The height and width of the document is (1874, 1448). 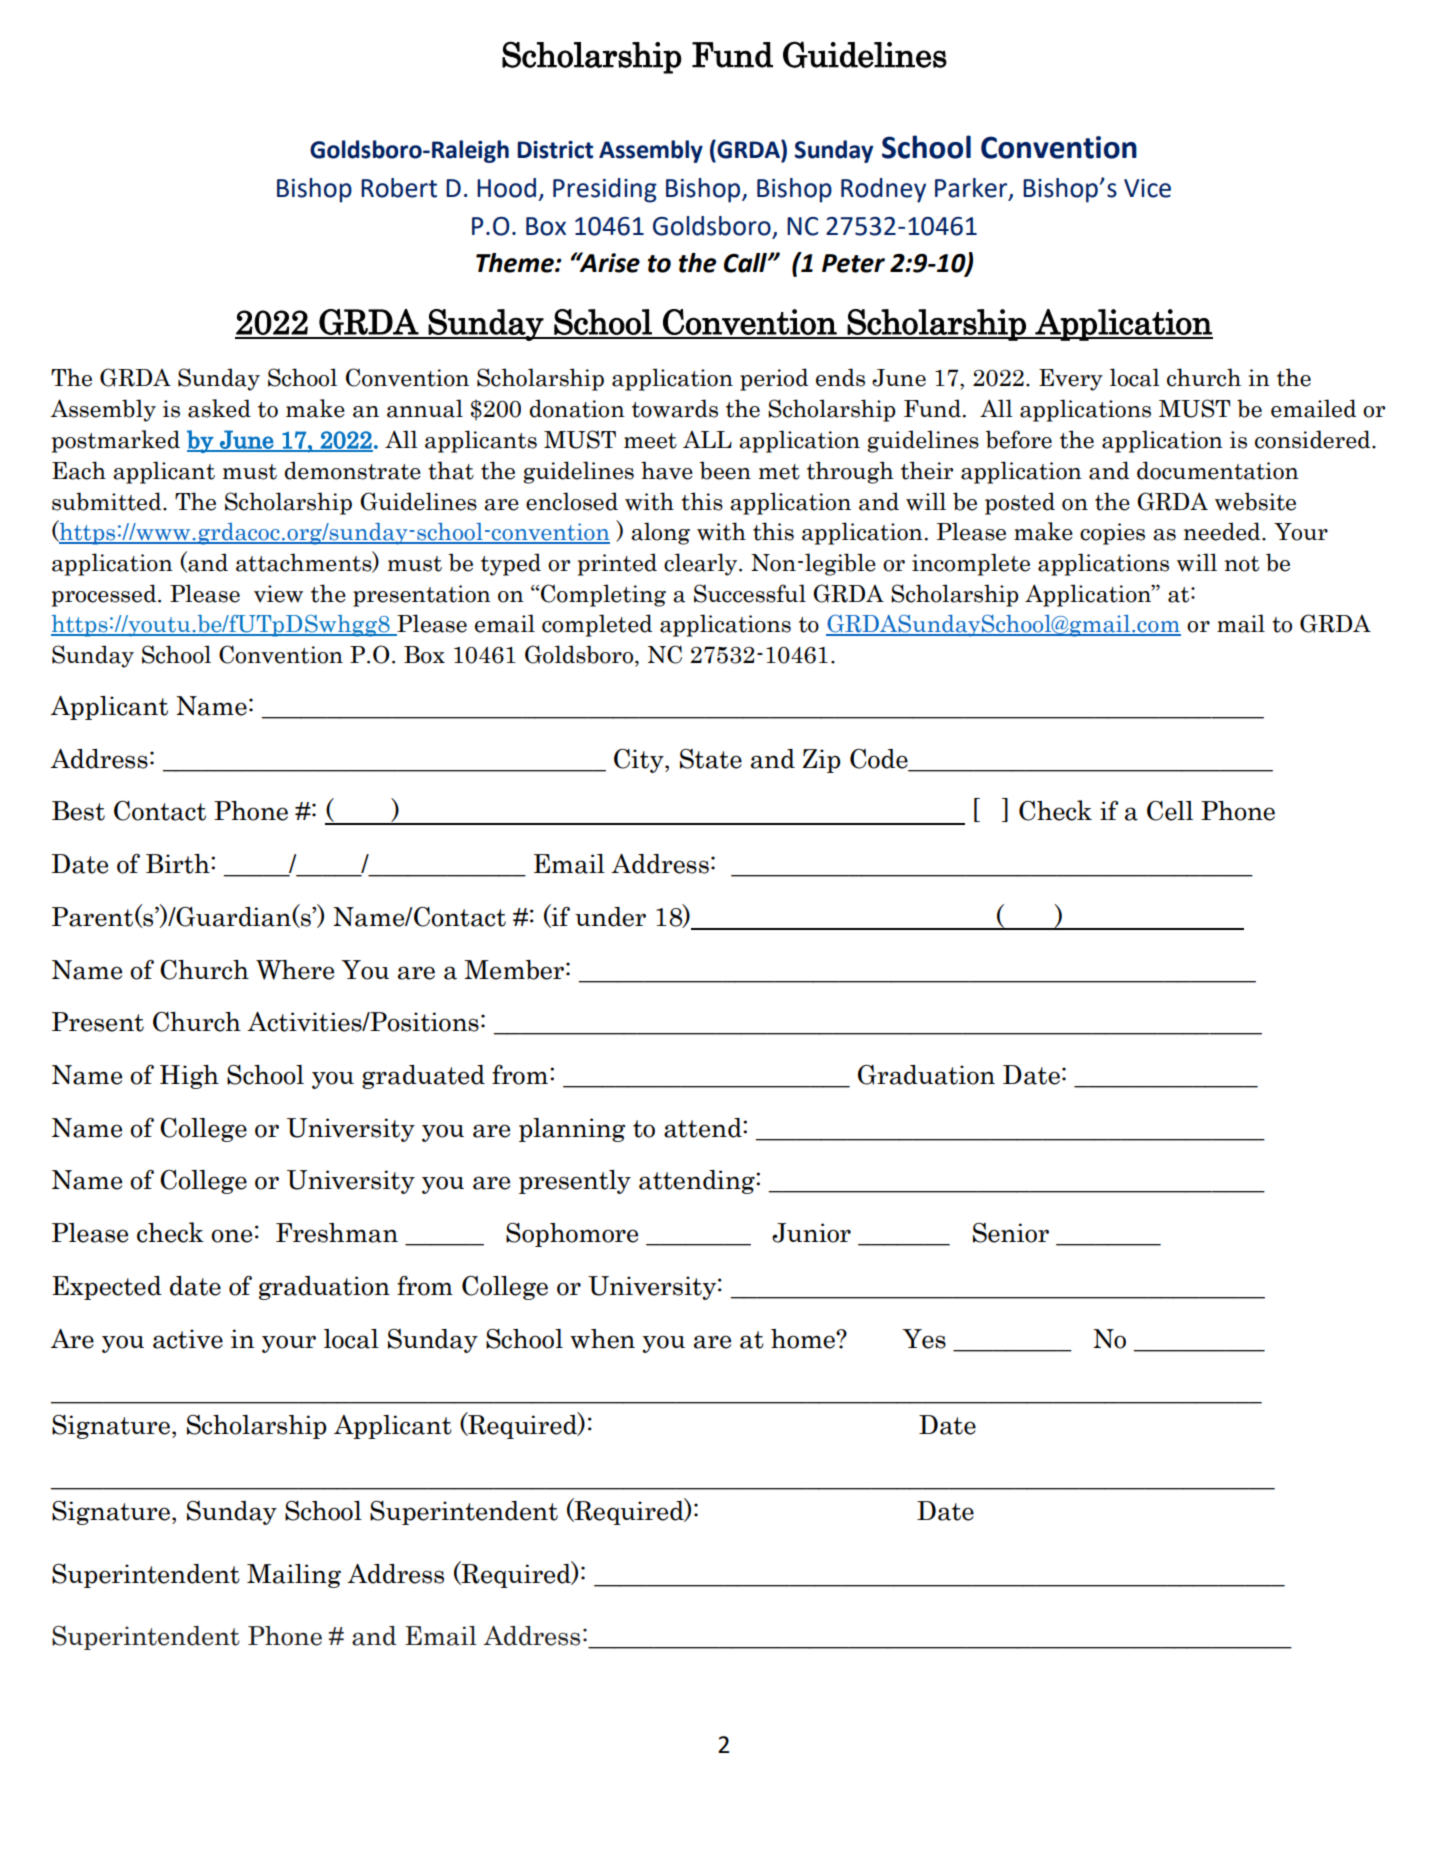 What do you see at coordinates (188, 1339) in the document?
I see `active` at bounding box center [188, 1339].
